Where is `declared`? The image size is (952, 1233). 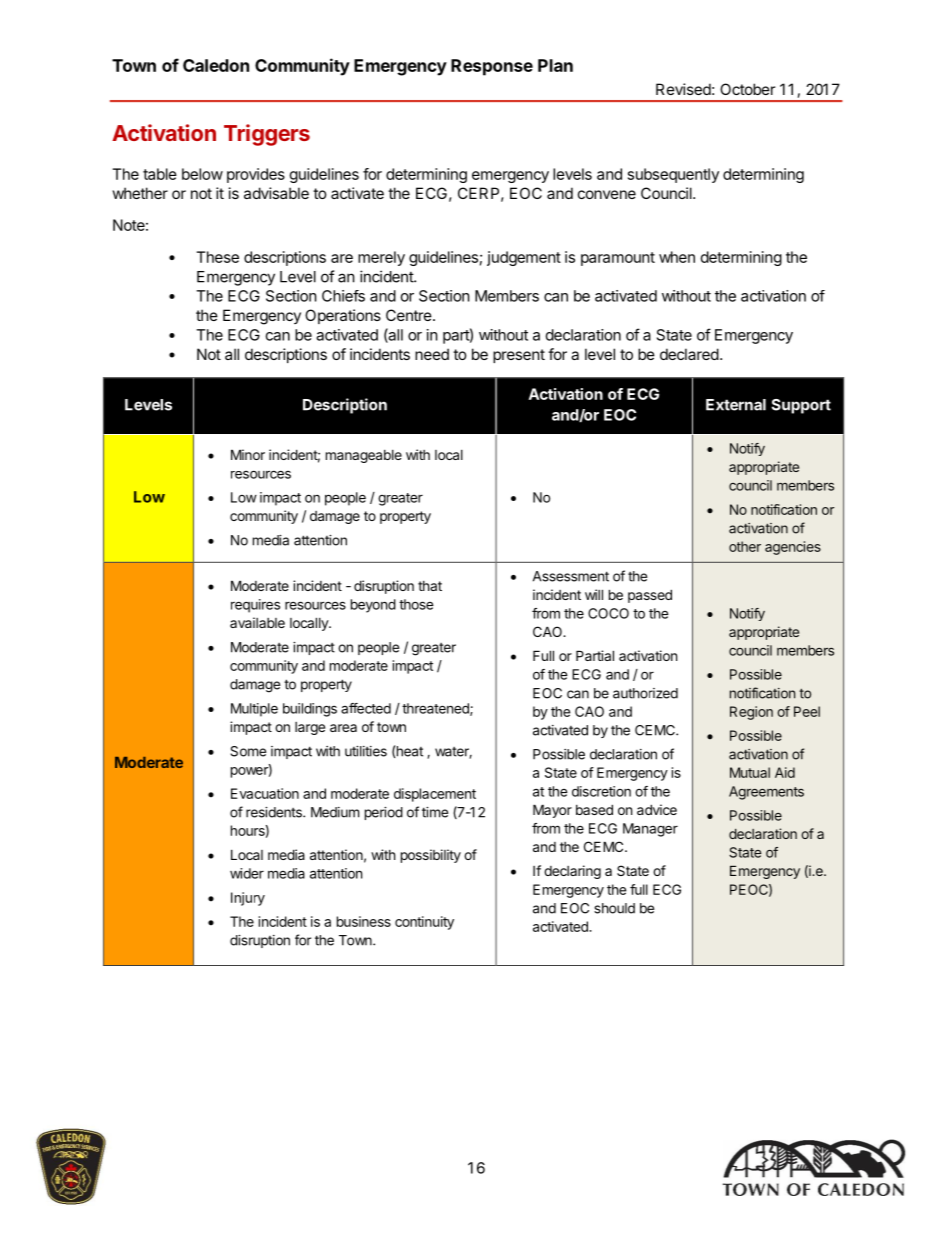 declared is located at coordinates (689, 354).
